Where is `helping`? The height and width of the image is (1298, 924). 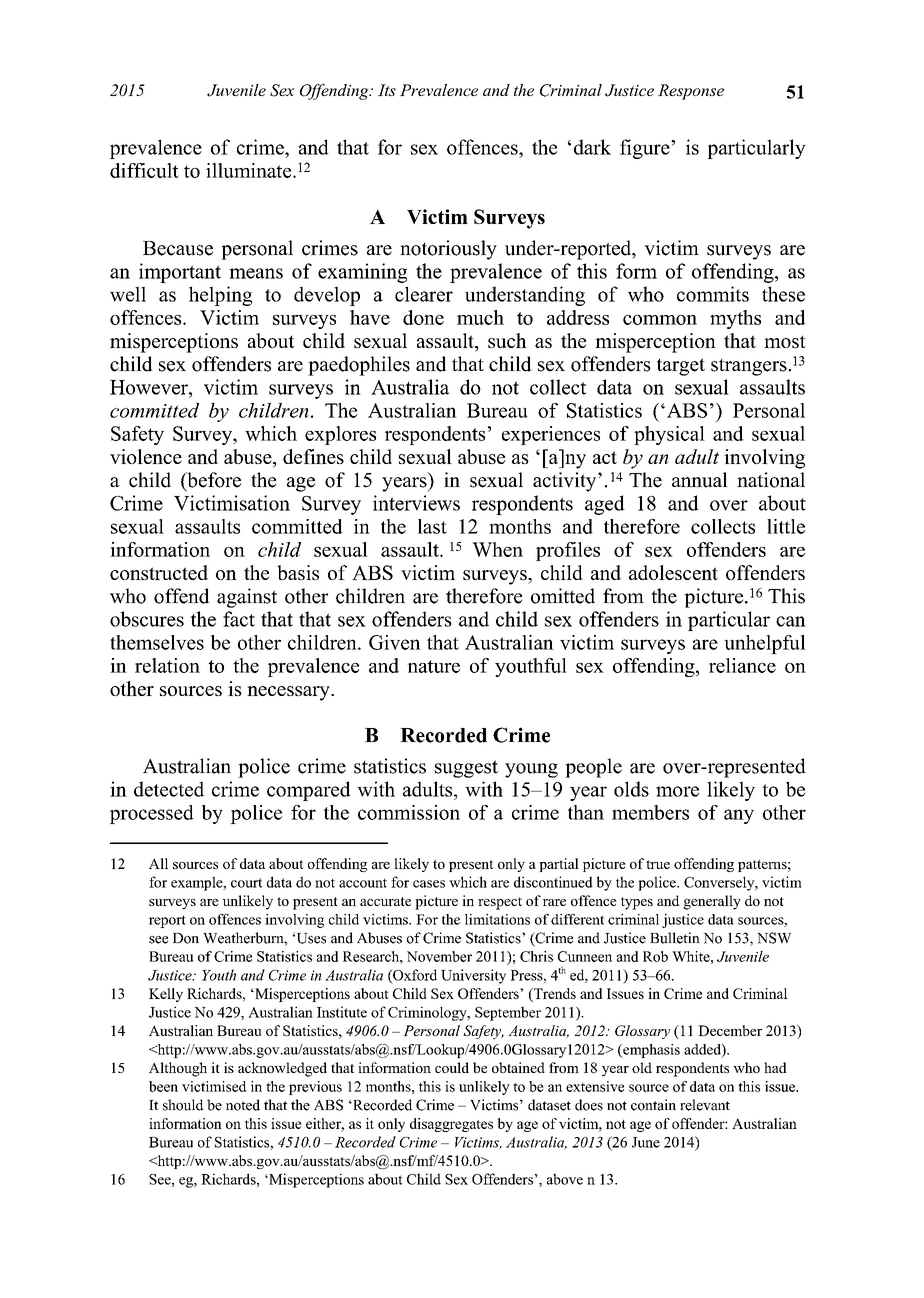 helping is located at coordinates (220, 296).
